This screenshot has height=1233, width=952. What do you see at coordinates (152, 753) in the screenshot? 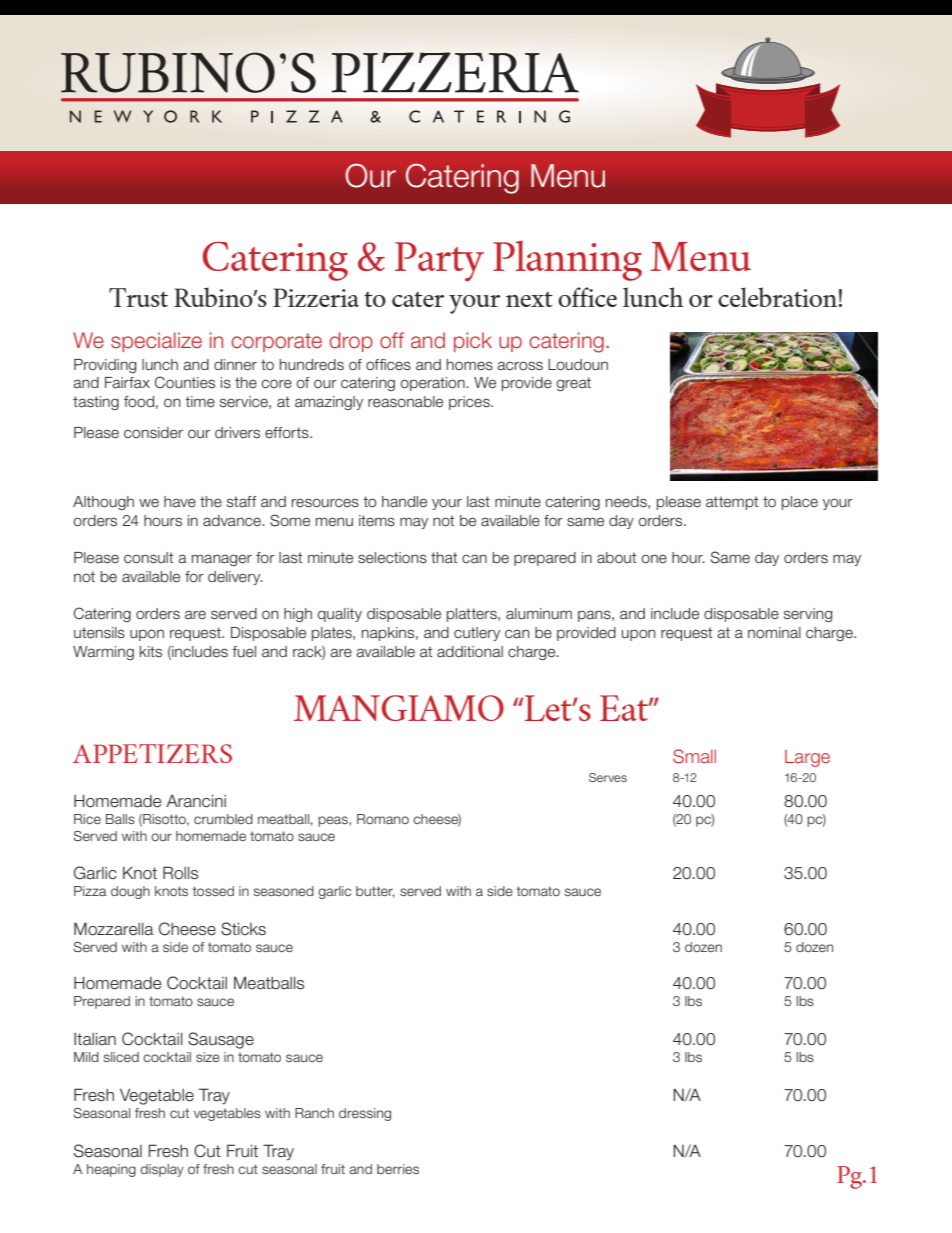
I see `APPETIZERS` at bounding box center [152, 753].
